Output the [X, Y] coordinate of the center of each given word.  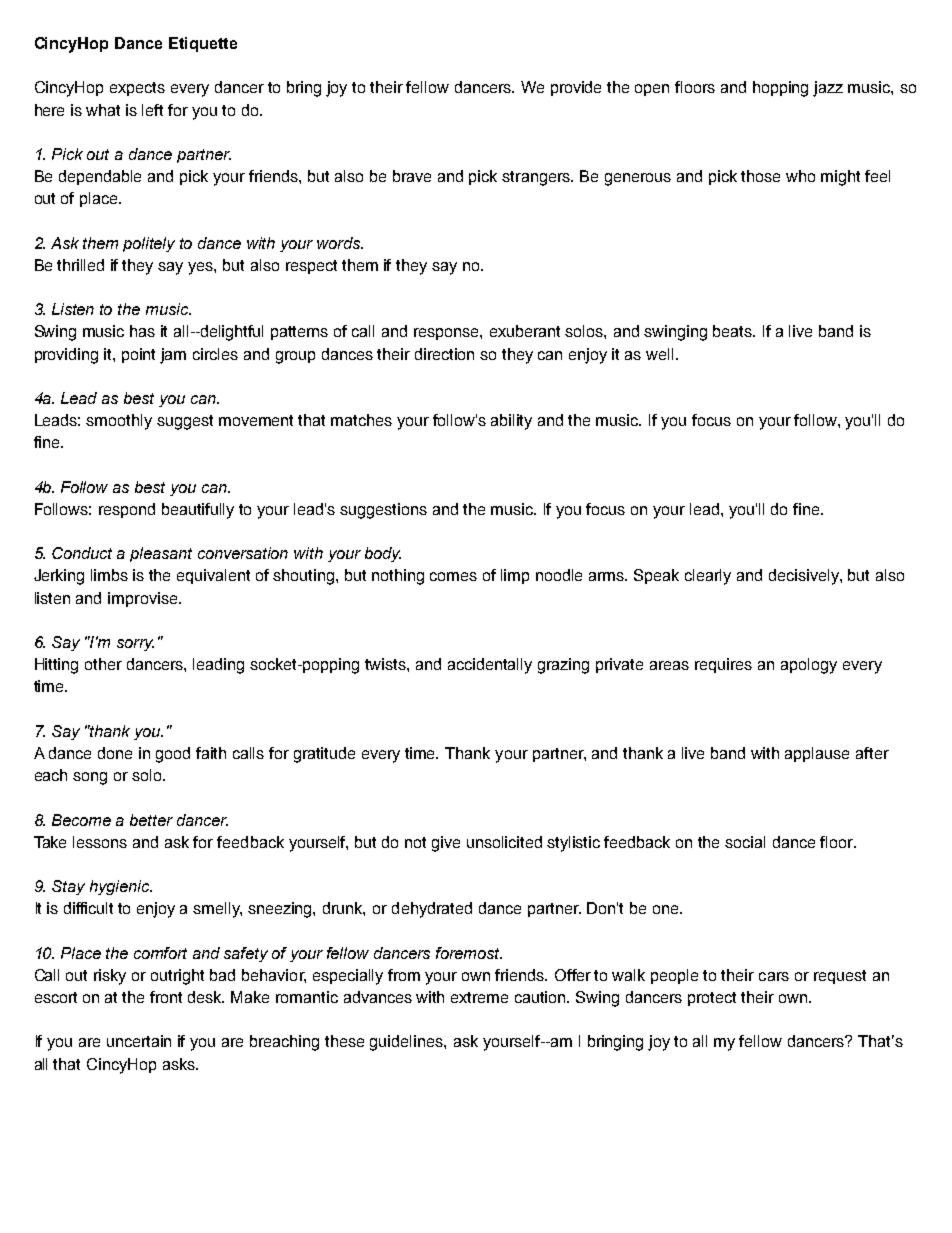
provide [576, 88]
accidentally [490, 666]
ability [511, 422]
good [173, 755]
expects [137, 89]
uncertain [139, 1041]
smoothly [119, 422]
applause [817, 754]
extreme [479, 997]
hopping [780, 89]
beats [734, 331]
